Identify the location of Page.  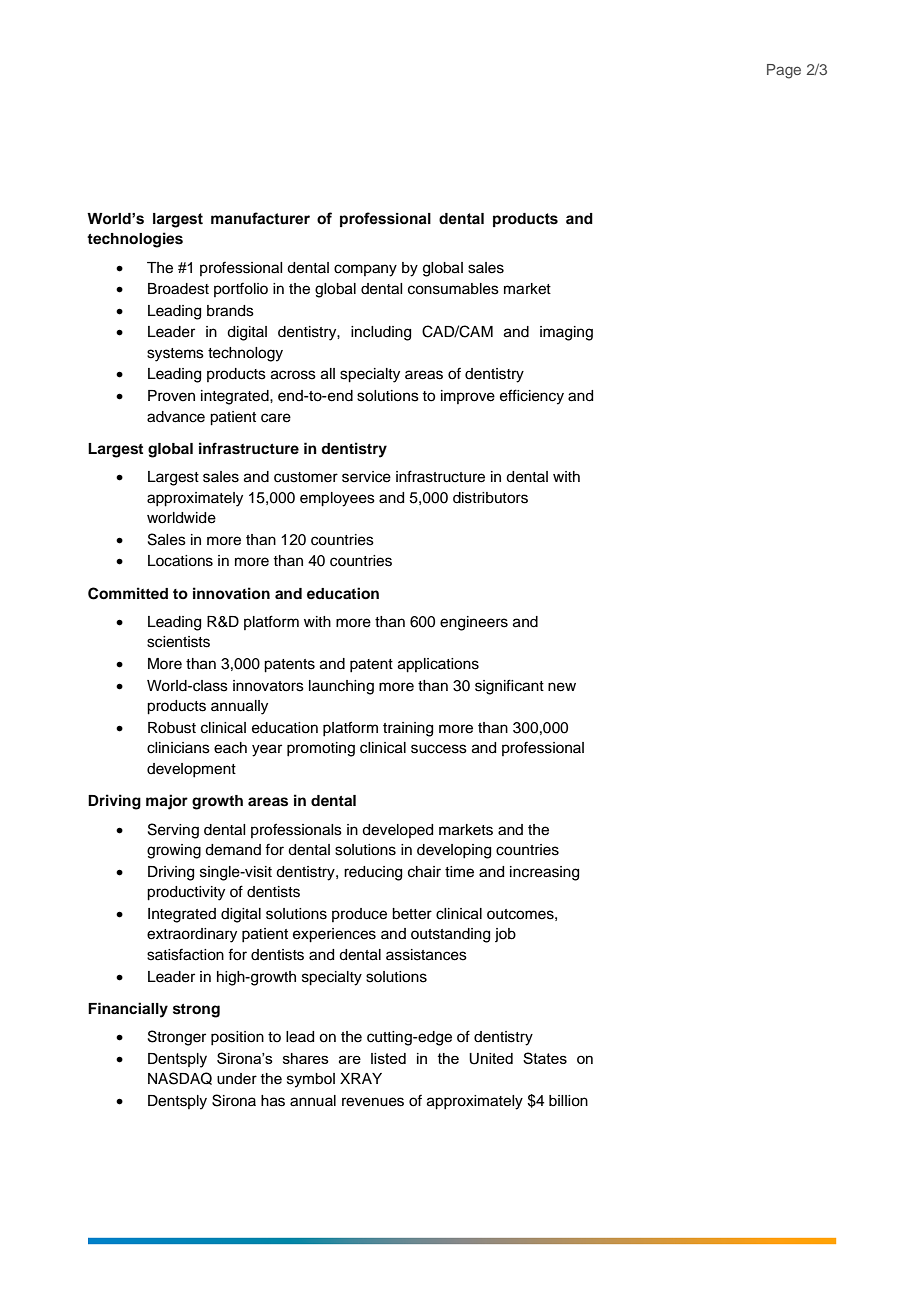
(784, 71).
